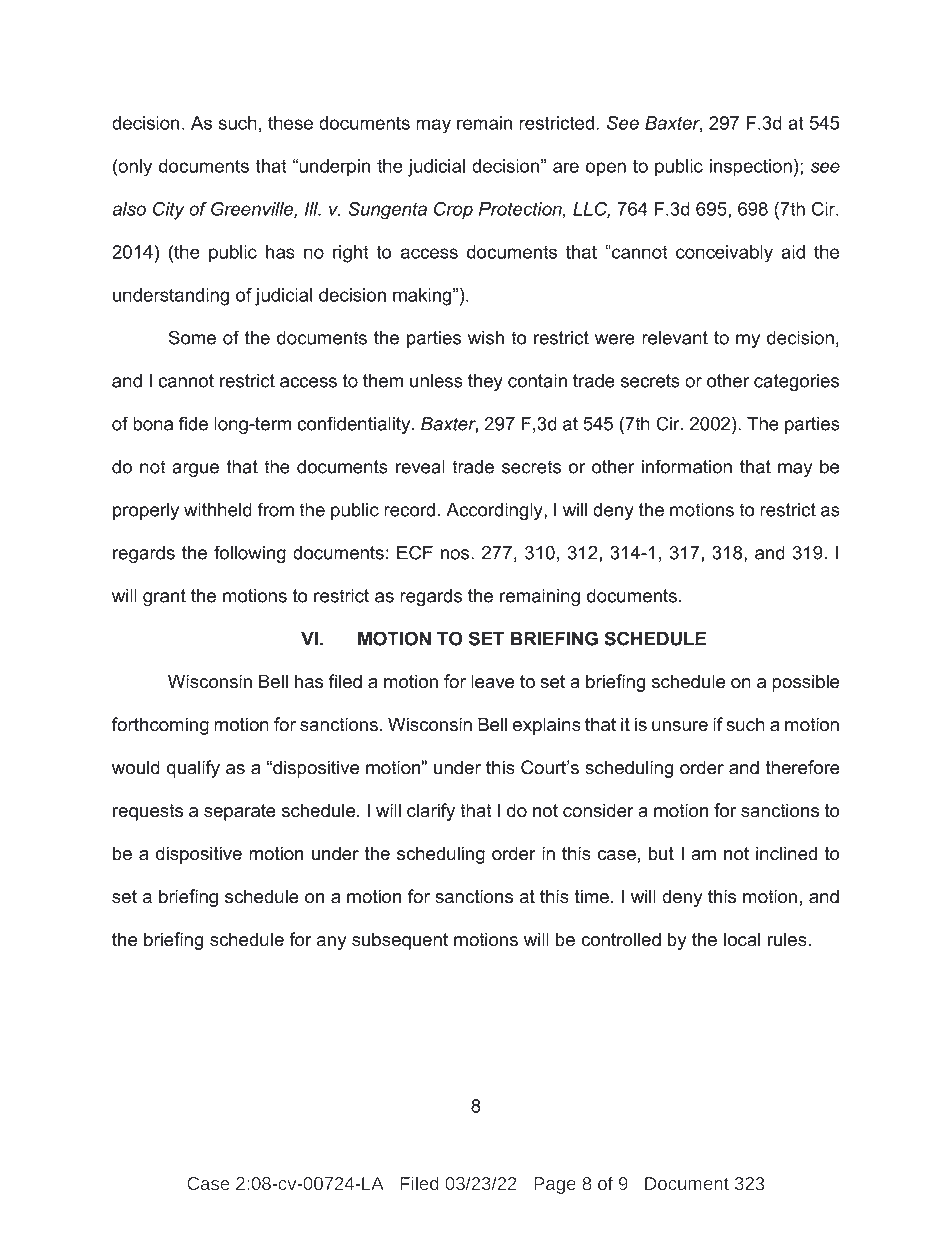  I want to click on any, so click(332, 943).
